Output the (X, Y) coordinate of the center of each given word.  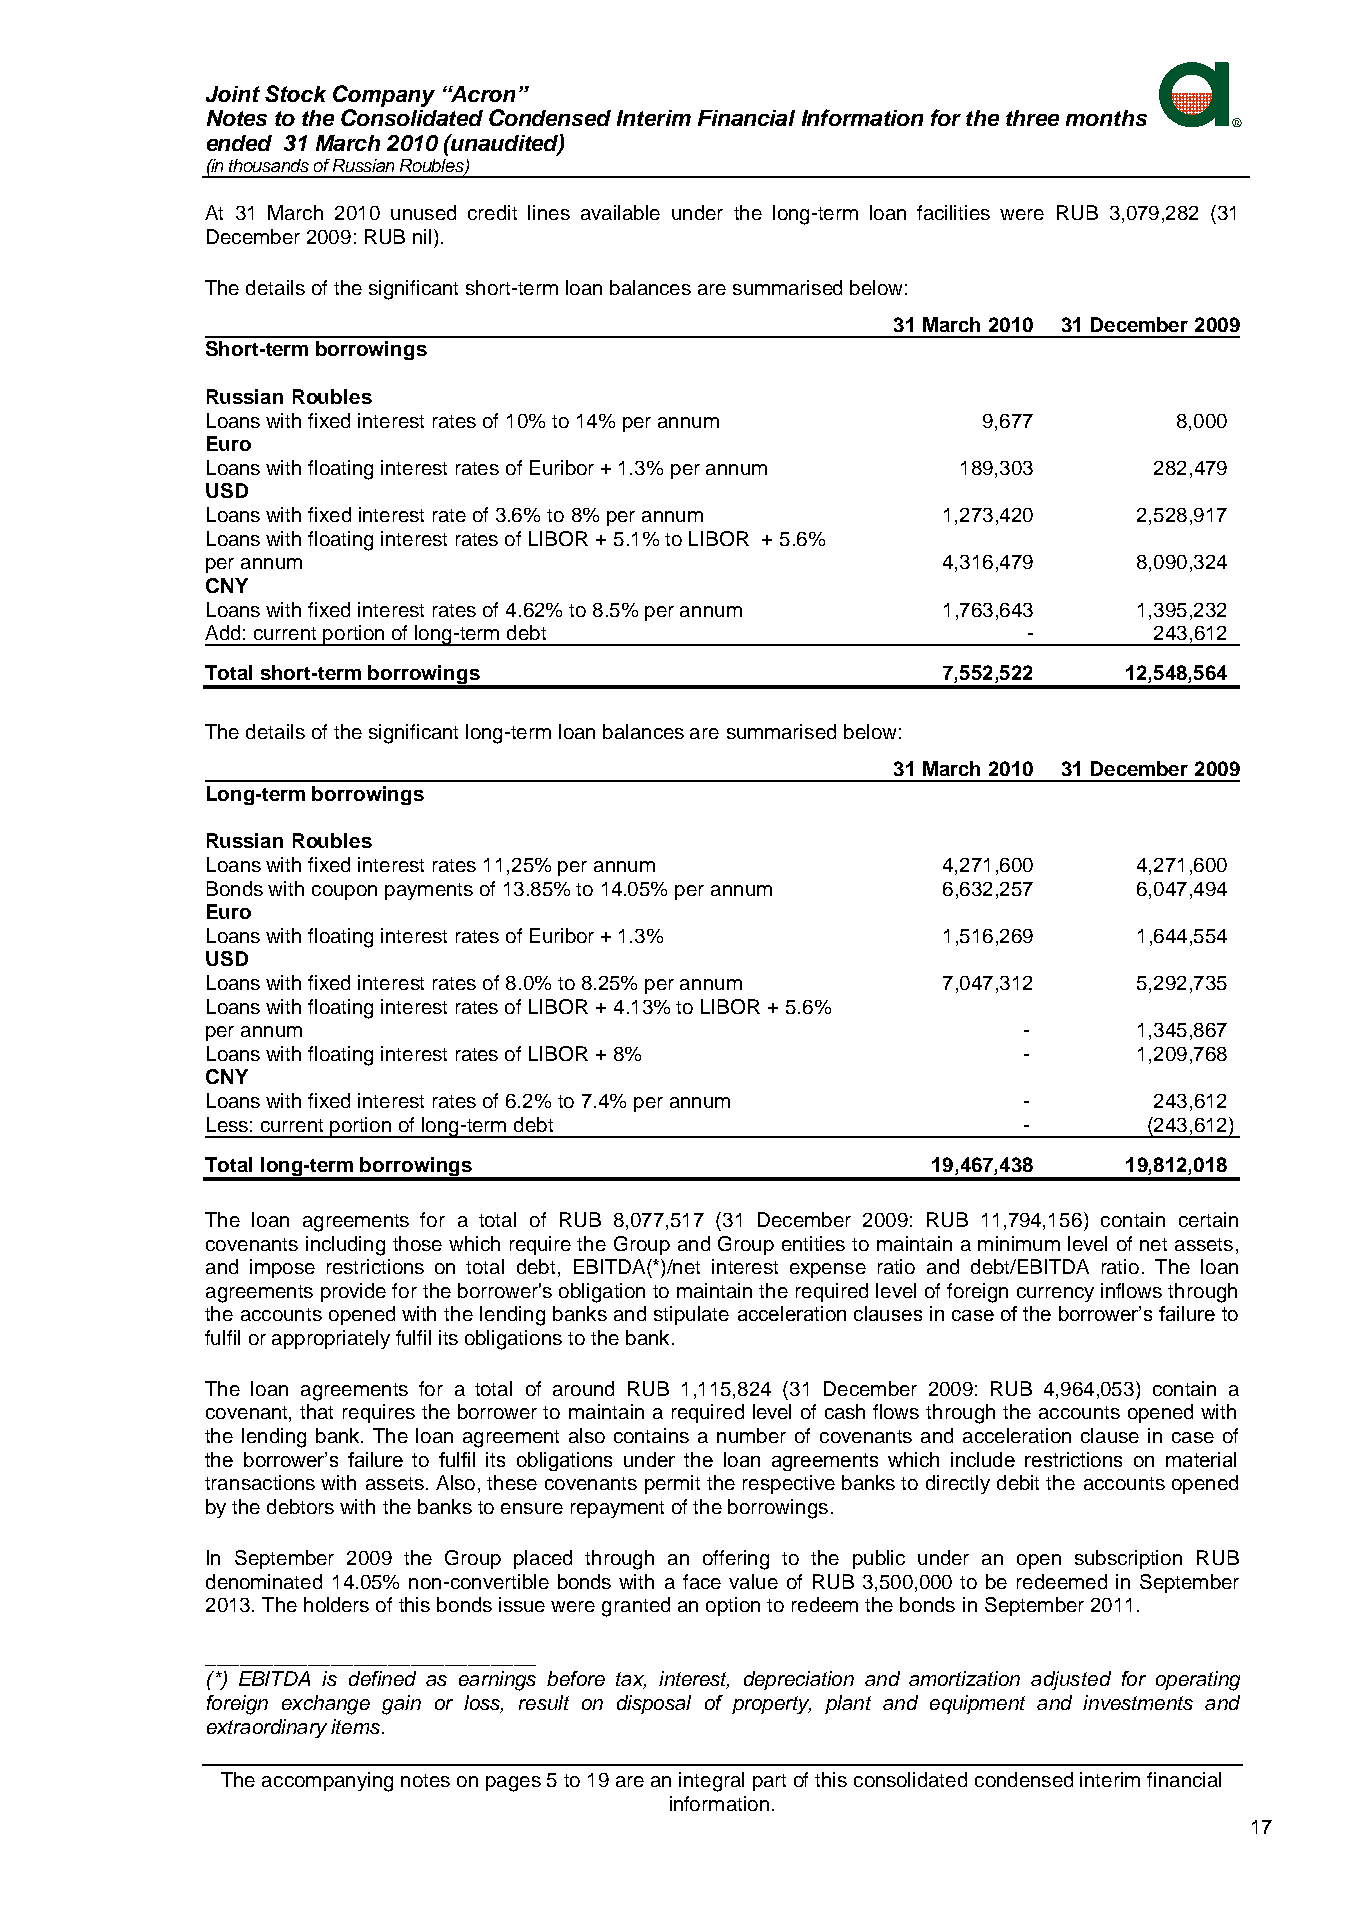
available (620, 212)
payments (429, 891)
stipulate (691, 1315)
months (1106, 118)
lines (549, 212)
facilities (953, 212)
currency (1055, 1294)
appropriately (331, 1339)
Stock (295, 93)
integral (711, 1782)
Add (222, 632)
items (357, 1726)
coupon (344, 892)
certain (1208, 1219)
